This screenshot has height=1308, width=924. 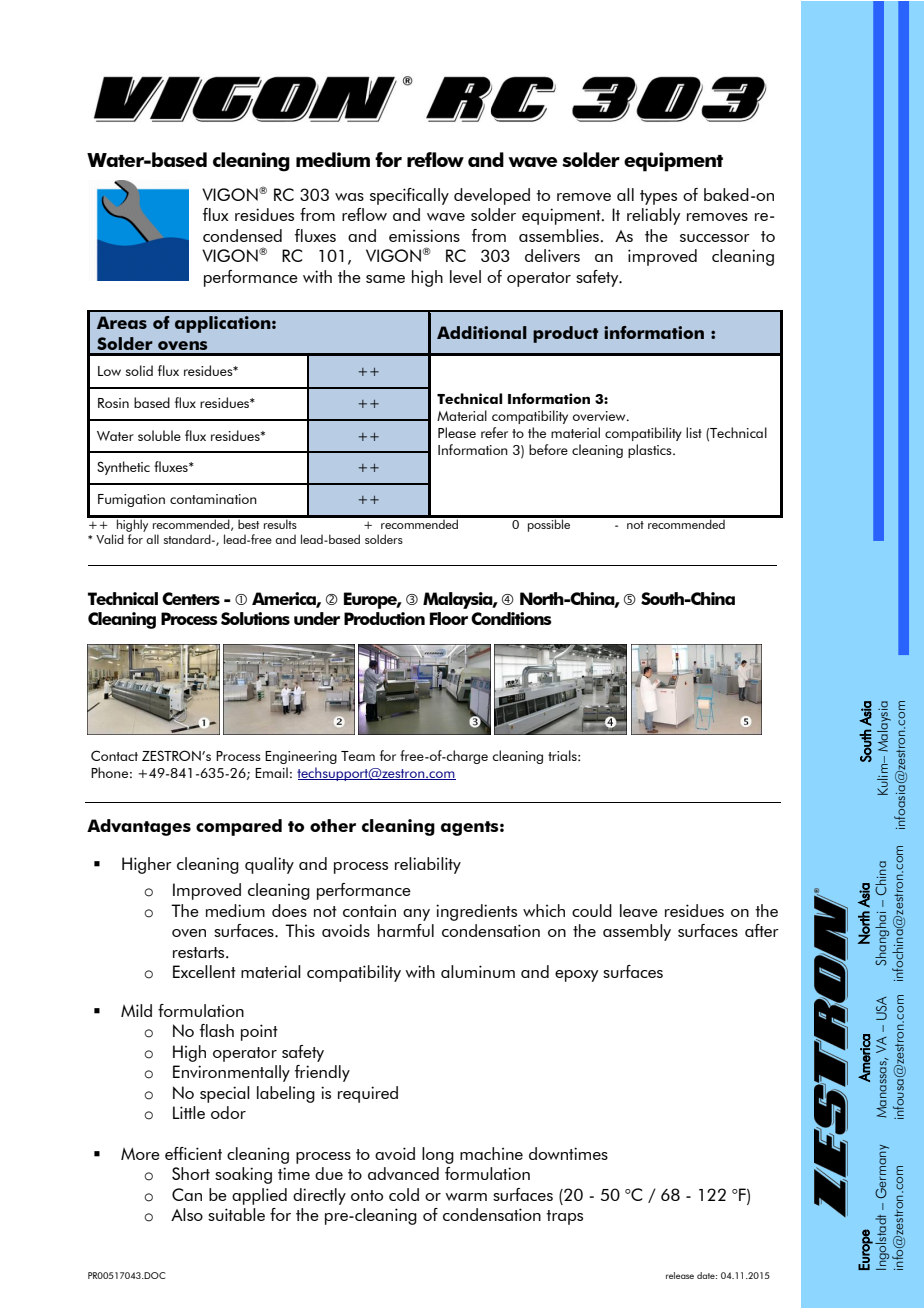 What do you see at coordinates (114, 755) in the screenshot?
I see `Contact` at bounding box center [114, 755].
